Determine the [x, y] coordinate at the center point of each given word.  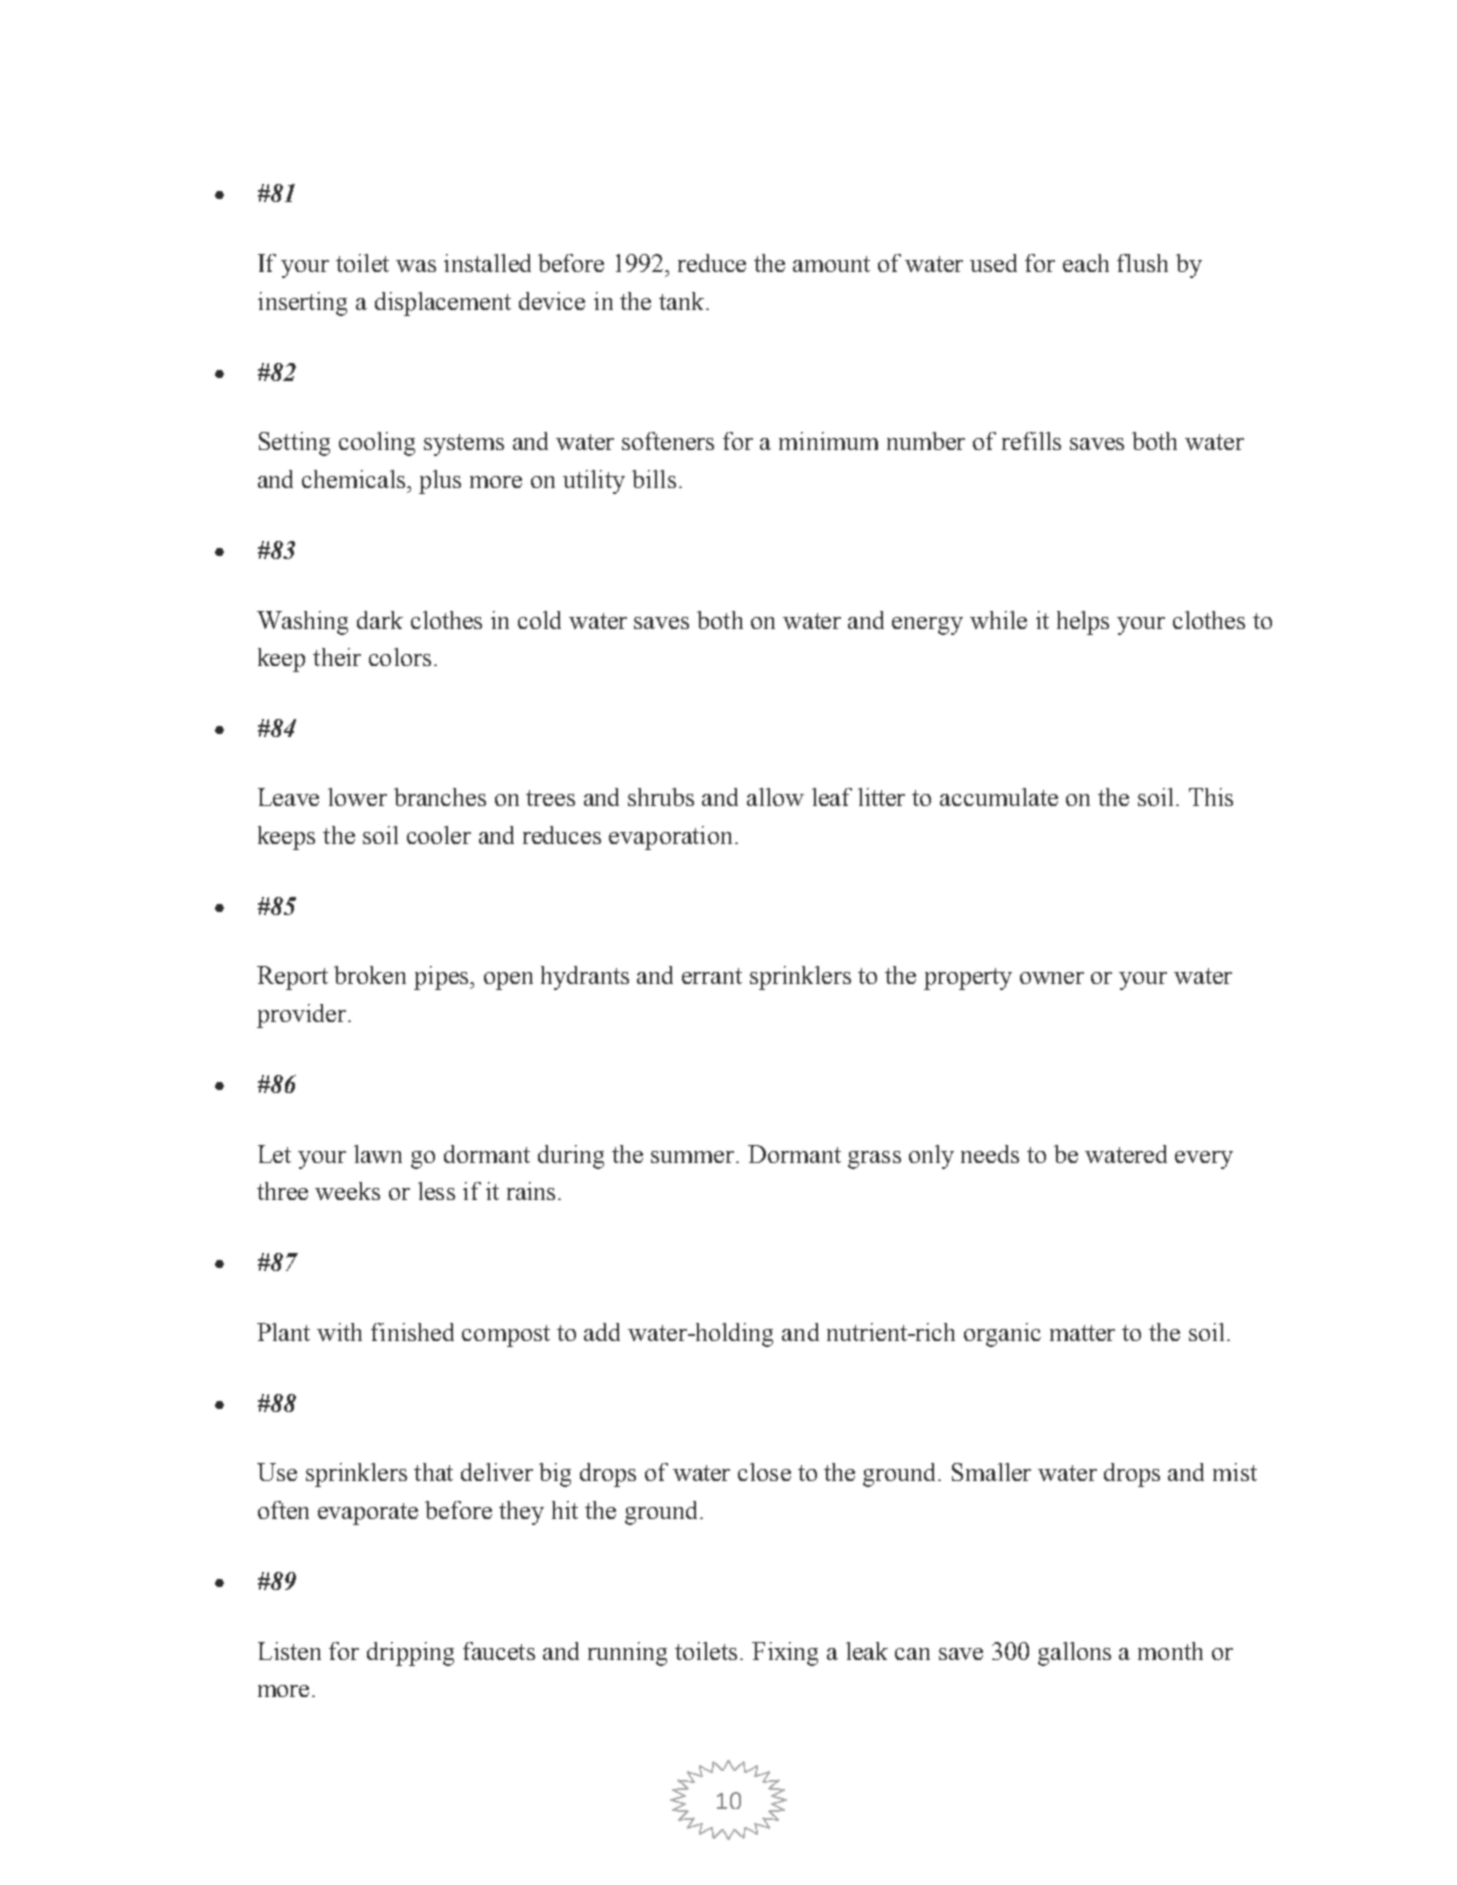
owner [1052, 978]
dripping [410, 1654]
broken [370, 975]
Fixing [785, 1654]
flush [1142, 263]
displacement [443, 304]
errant [712, 976]
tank [683, 301]
